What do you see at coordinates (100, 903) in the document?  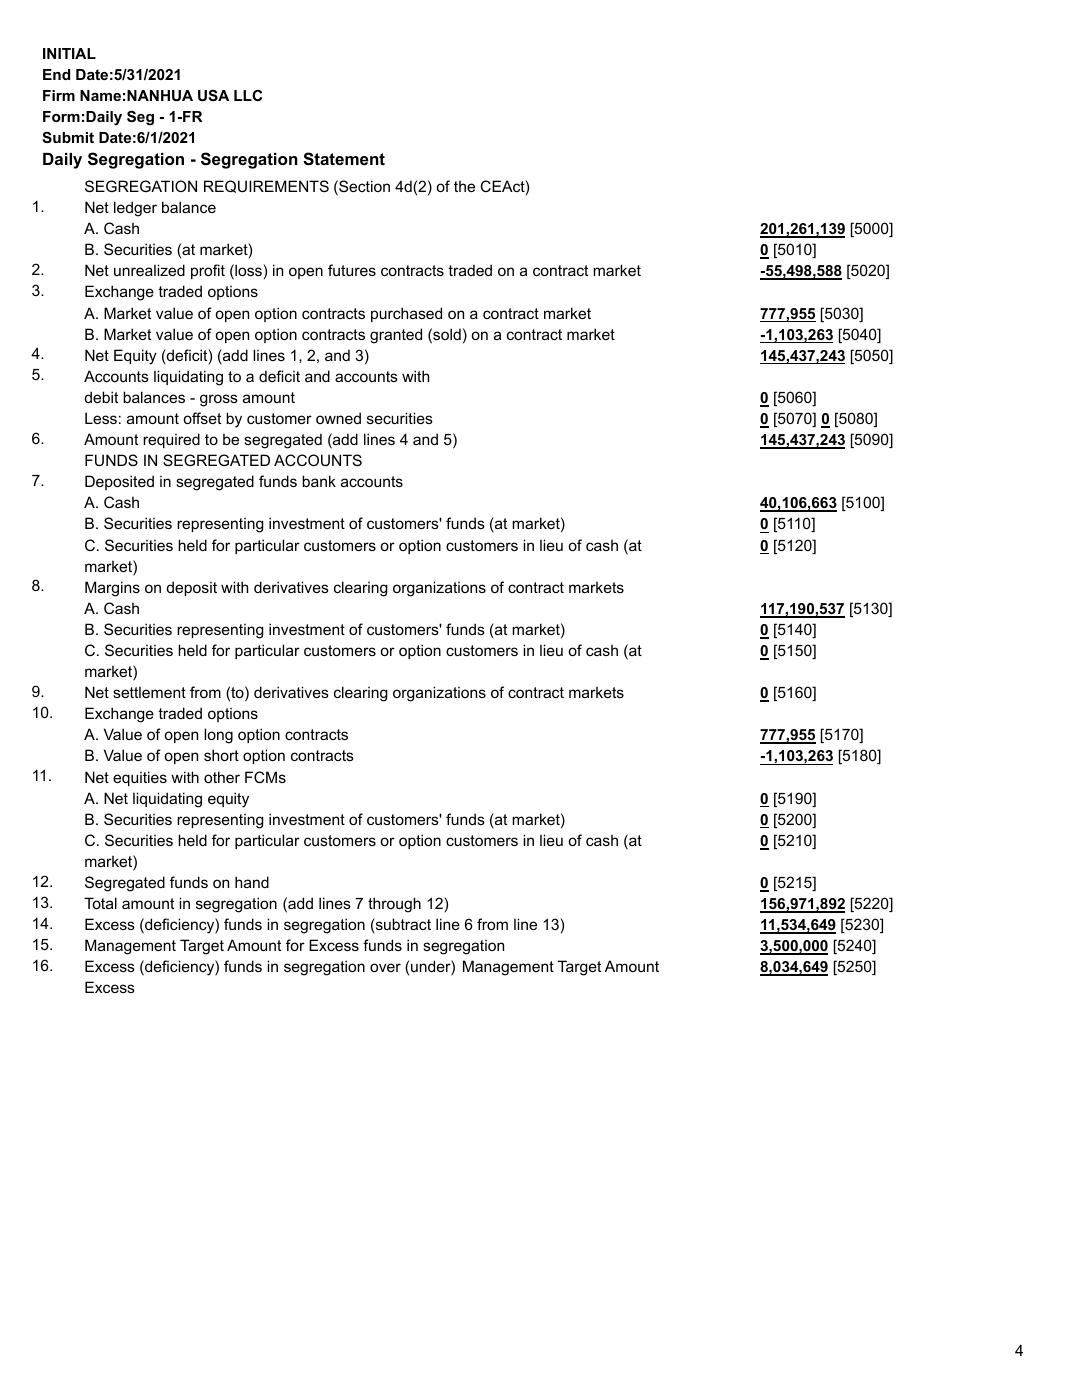 I see `Total` at bounding box center [100, 903].
